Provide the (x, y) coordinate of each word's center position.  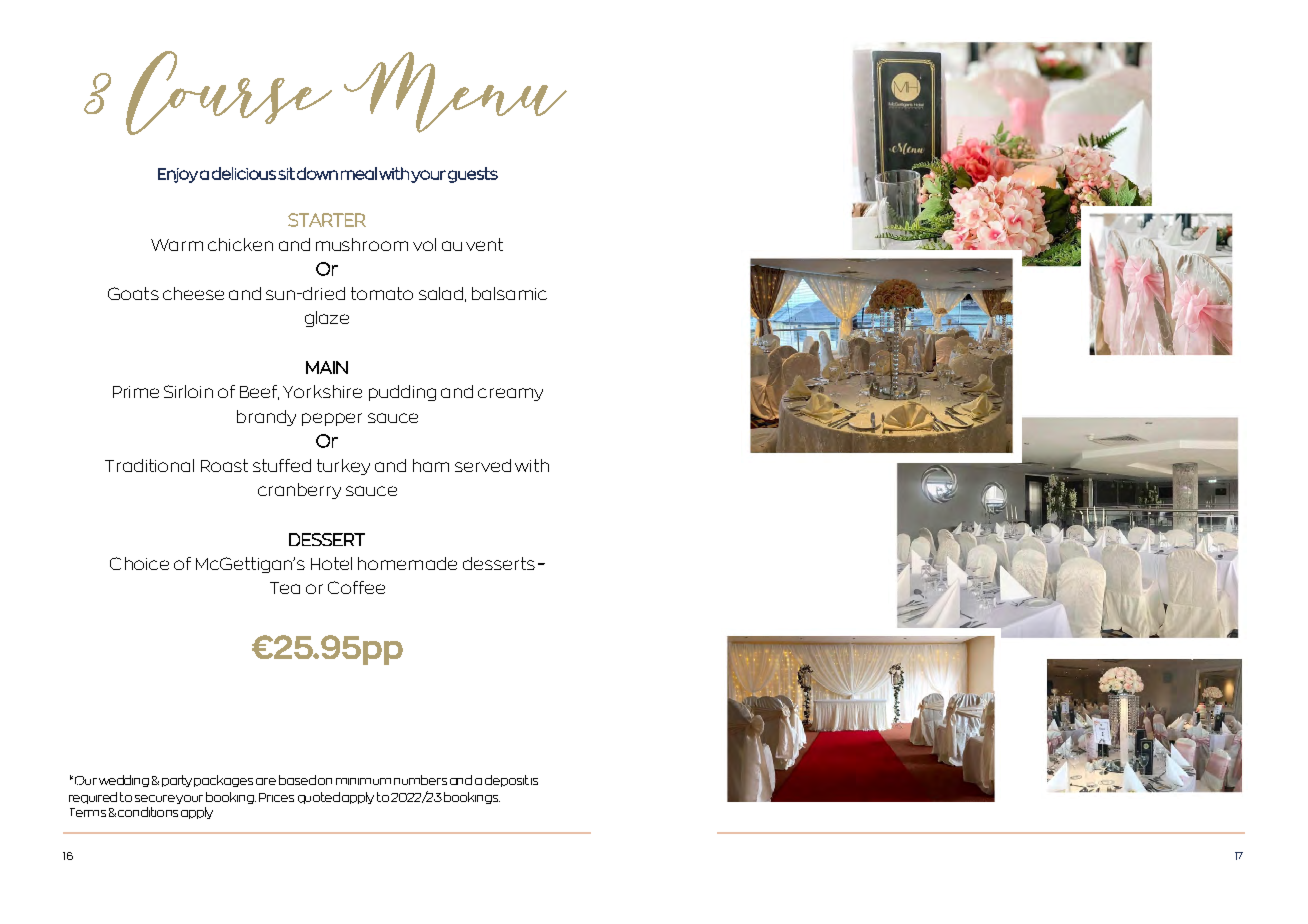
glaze (327, 319)
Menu (455, 92)
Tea (285, 588)
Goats (133, 293)
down (317, 173)
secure (155, 798)
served (483, 465)
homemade (407, 563)
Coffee (356, 587)
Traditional (149, 465)
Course (229, 93)
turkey (343, 467)
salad (441, 293)
